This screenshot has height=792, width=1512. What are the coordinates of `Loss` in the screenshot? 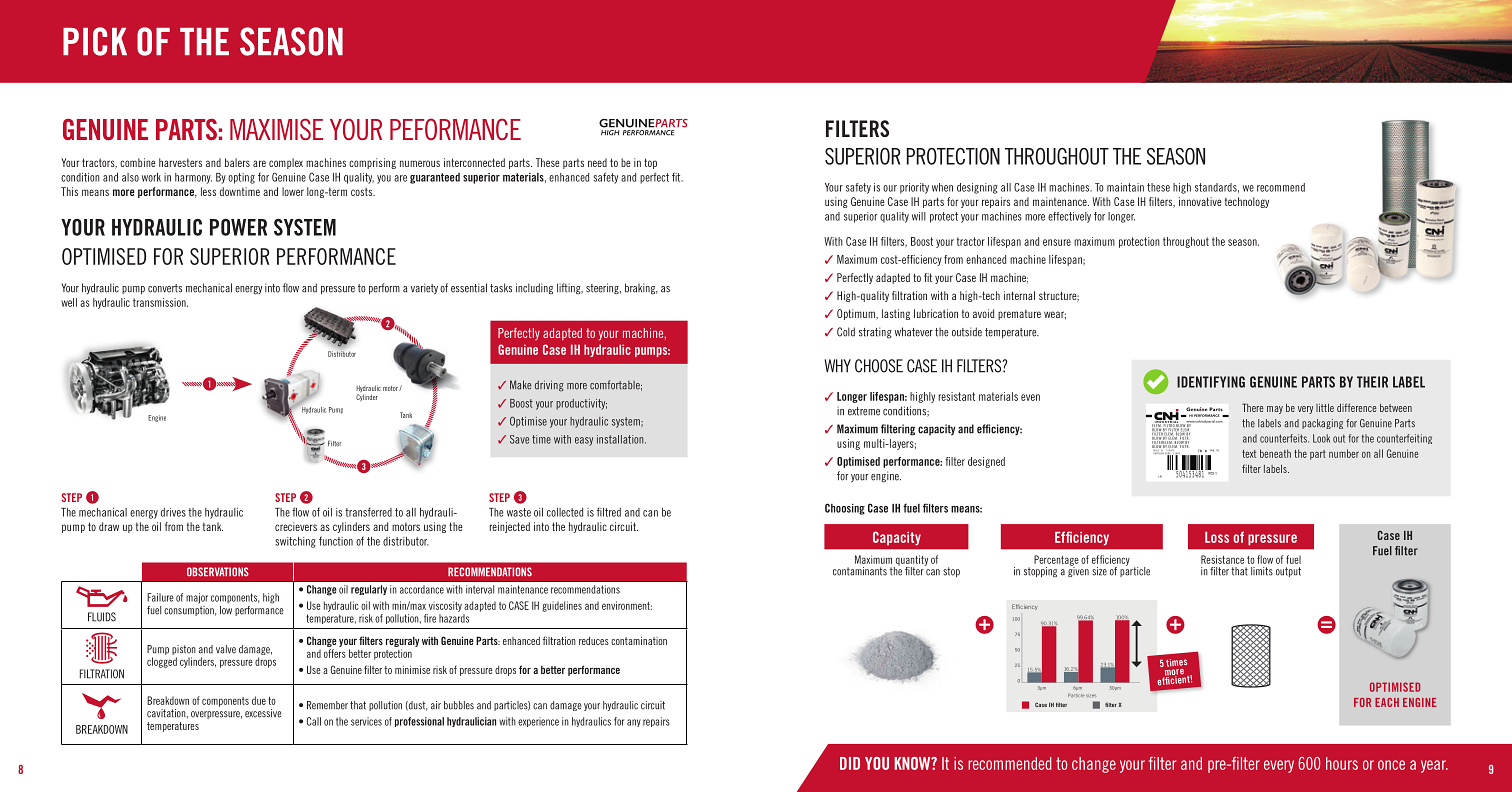 It's located at (1217, 537).
